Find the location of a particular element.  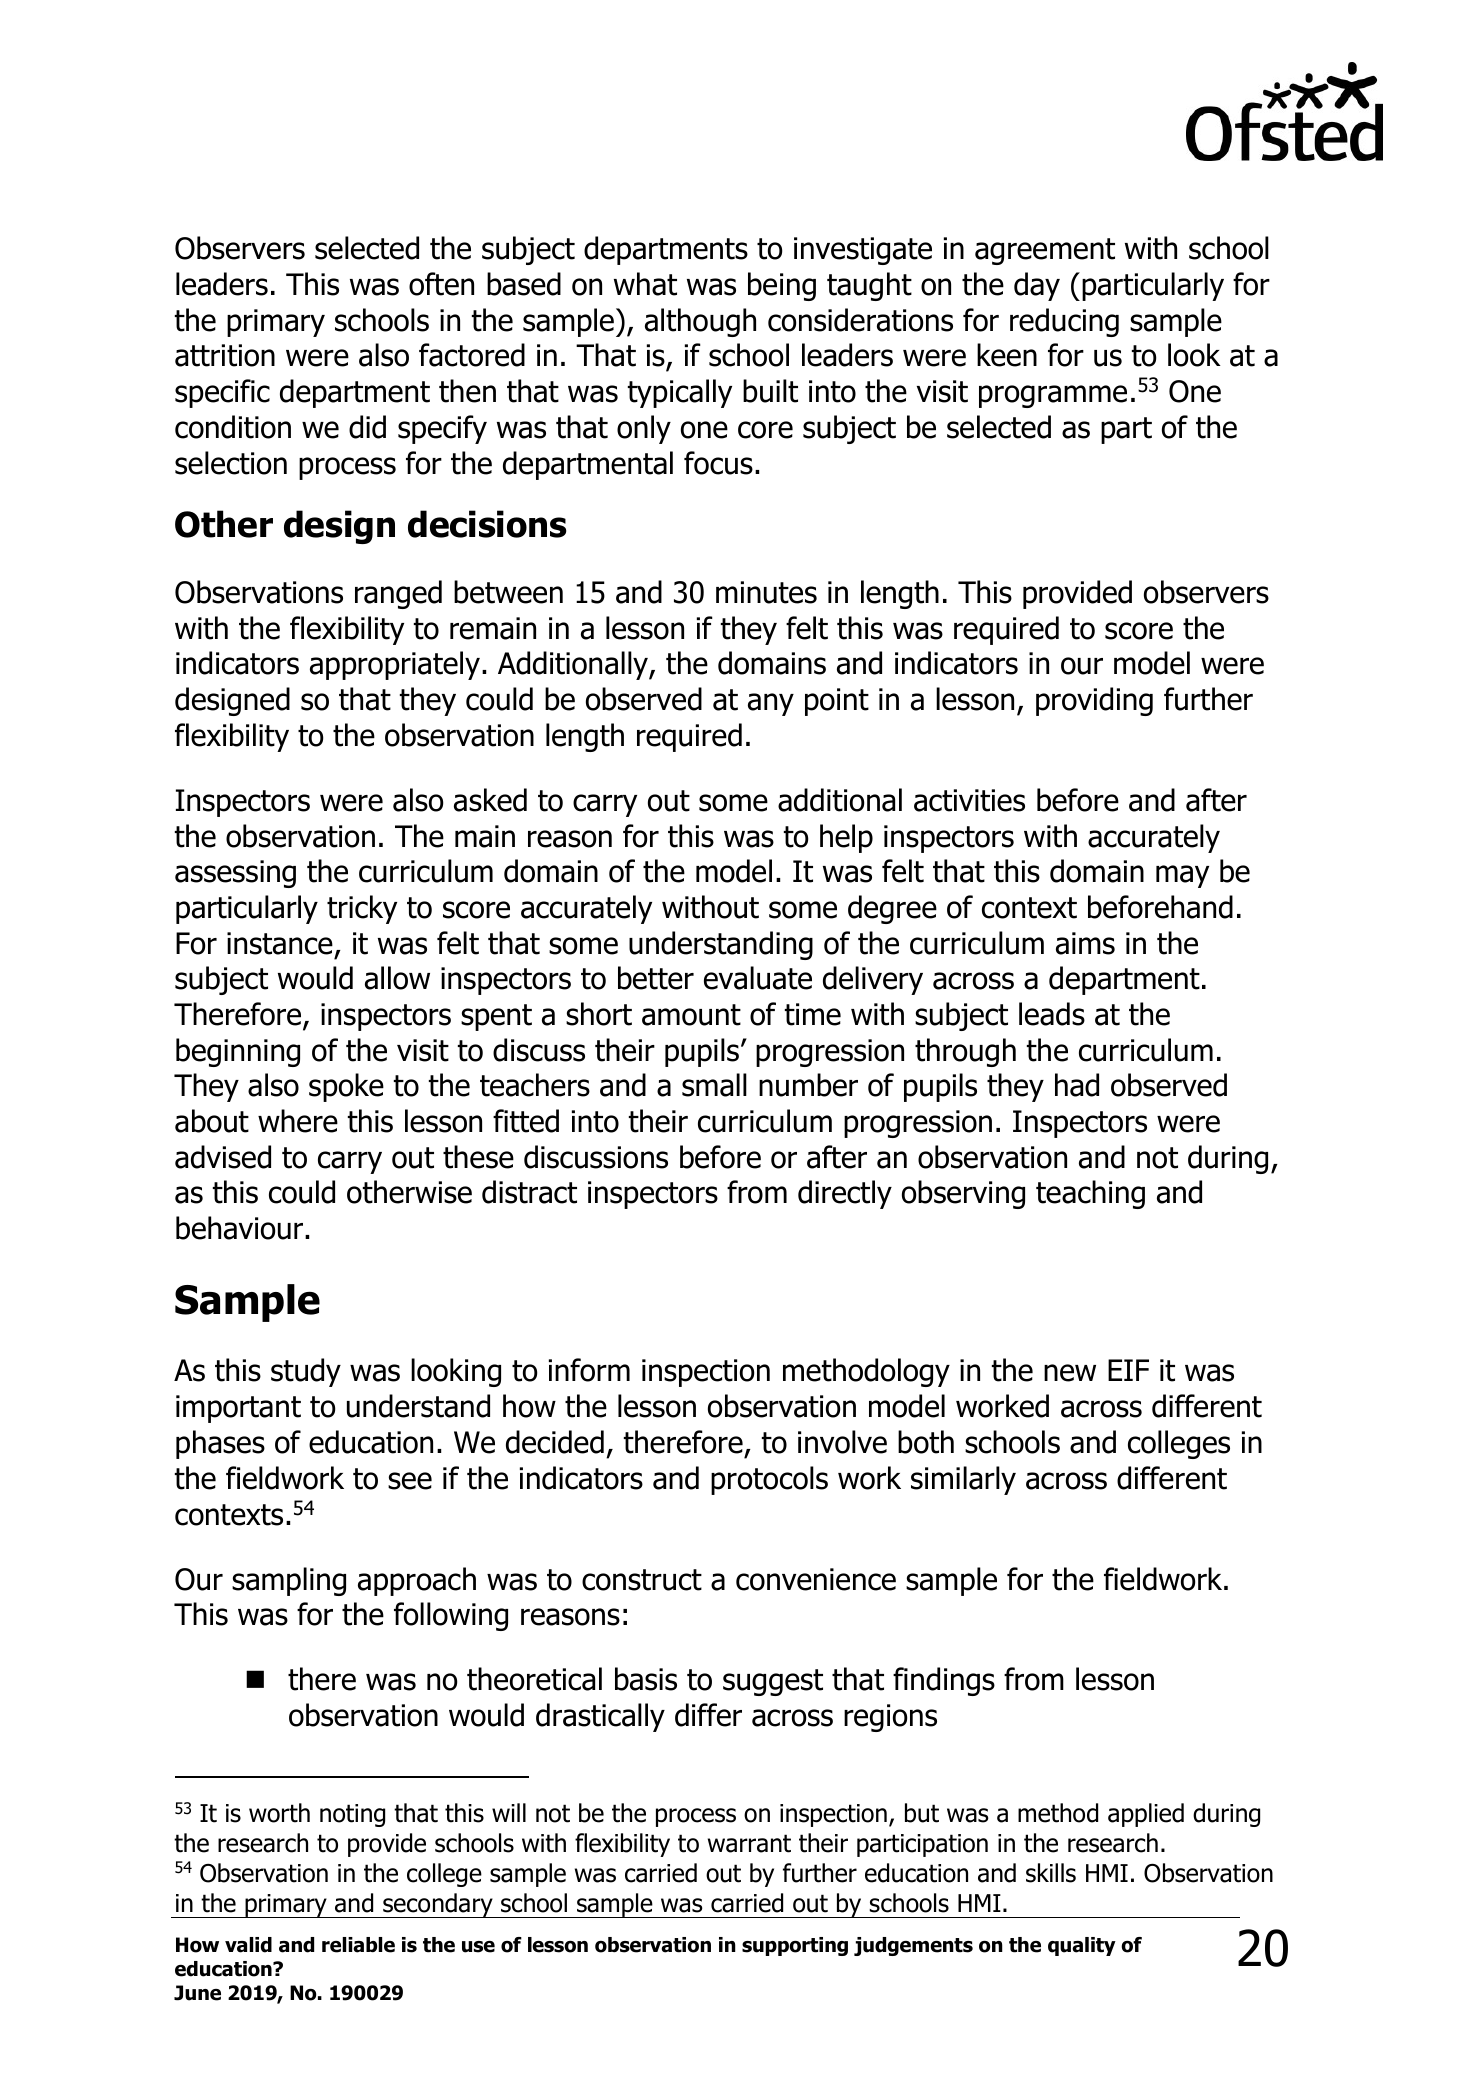

reducing is located at coordinates (1064, 322).
